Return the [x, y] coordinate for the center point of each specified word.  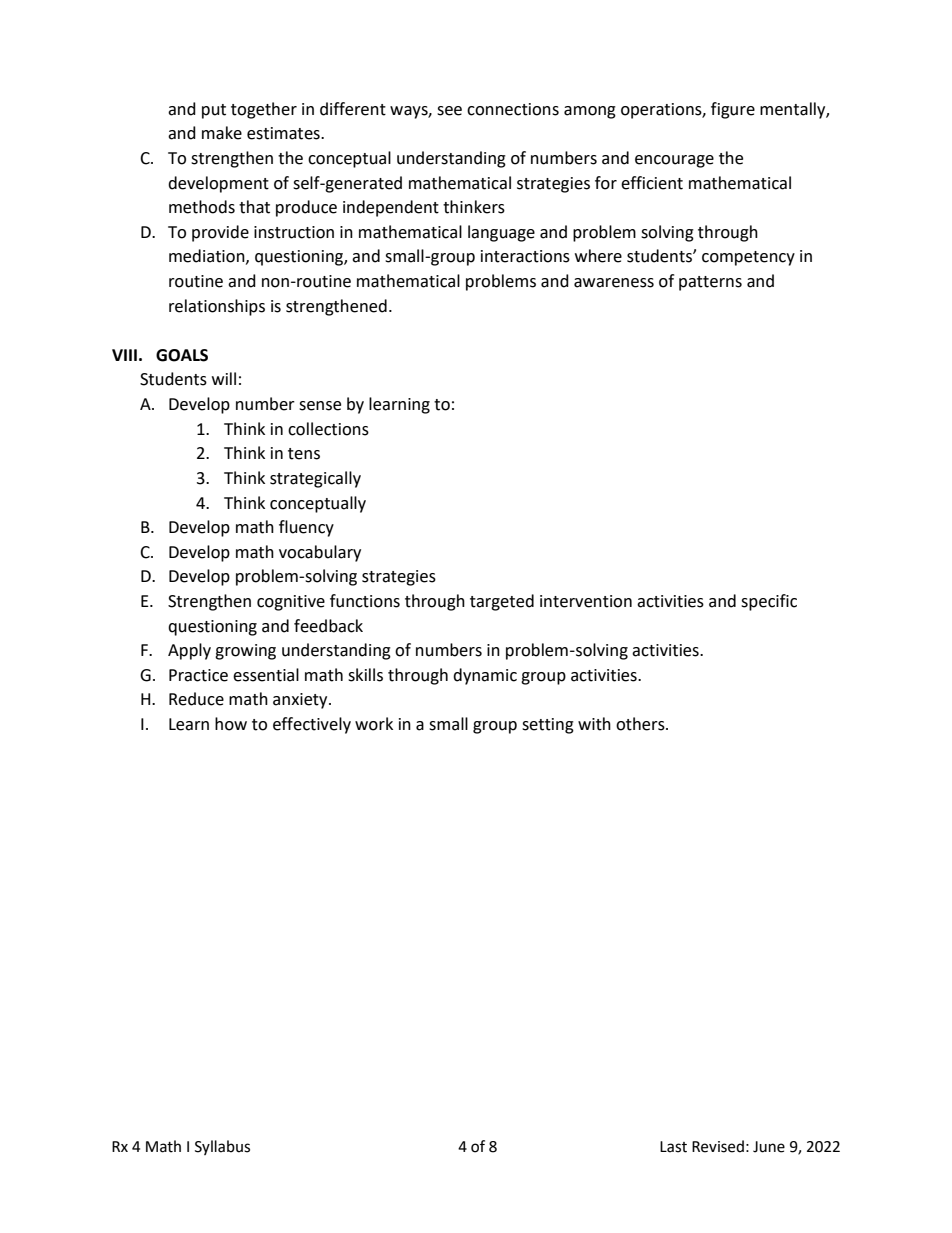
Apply [189, 651]
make [222, 133]
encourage [674, 161]
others [641, 724]
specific [769, 602]
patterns [710, 283]
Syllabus [222, 1147]
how [231, 724]
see [449, 111]
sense [320, 406]
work [374, 724]
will [224, 378]
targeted [502, 602]
